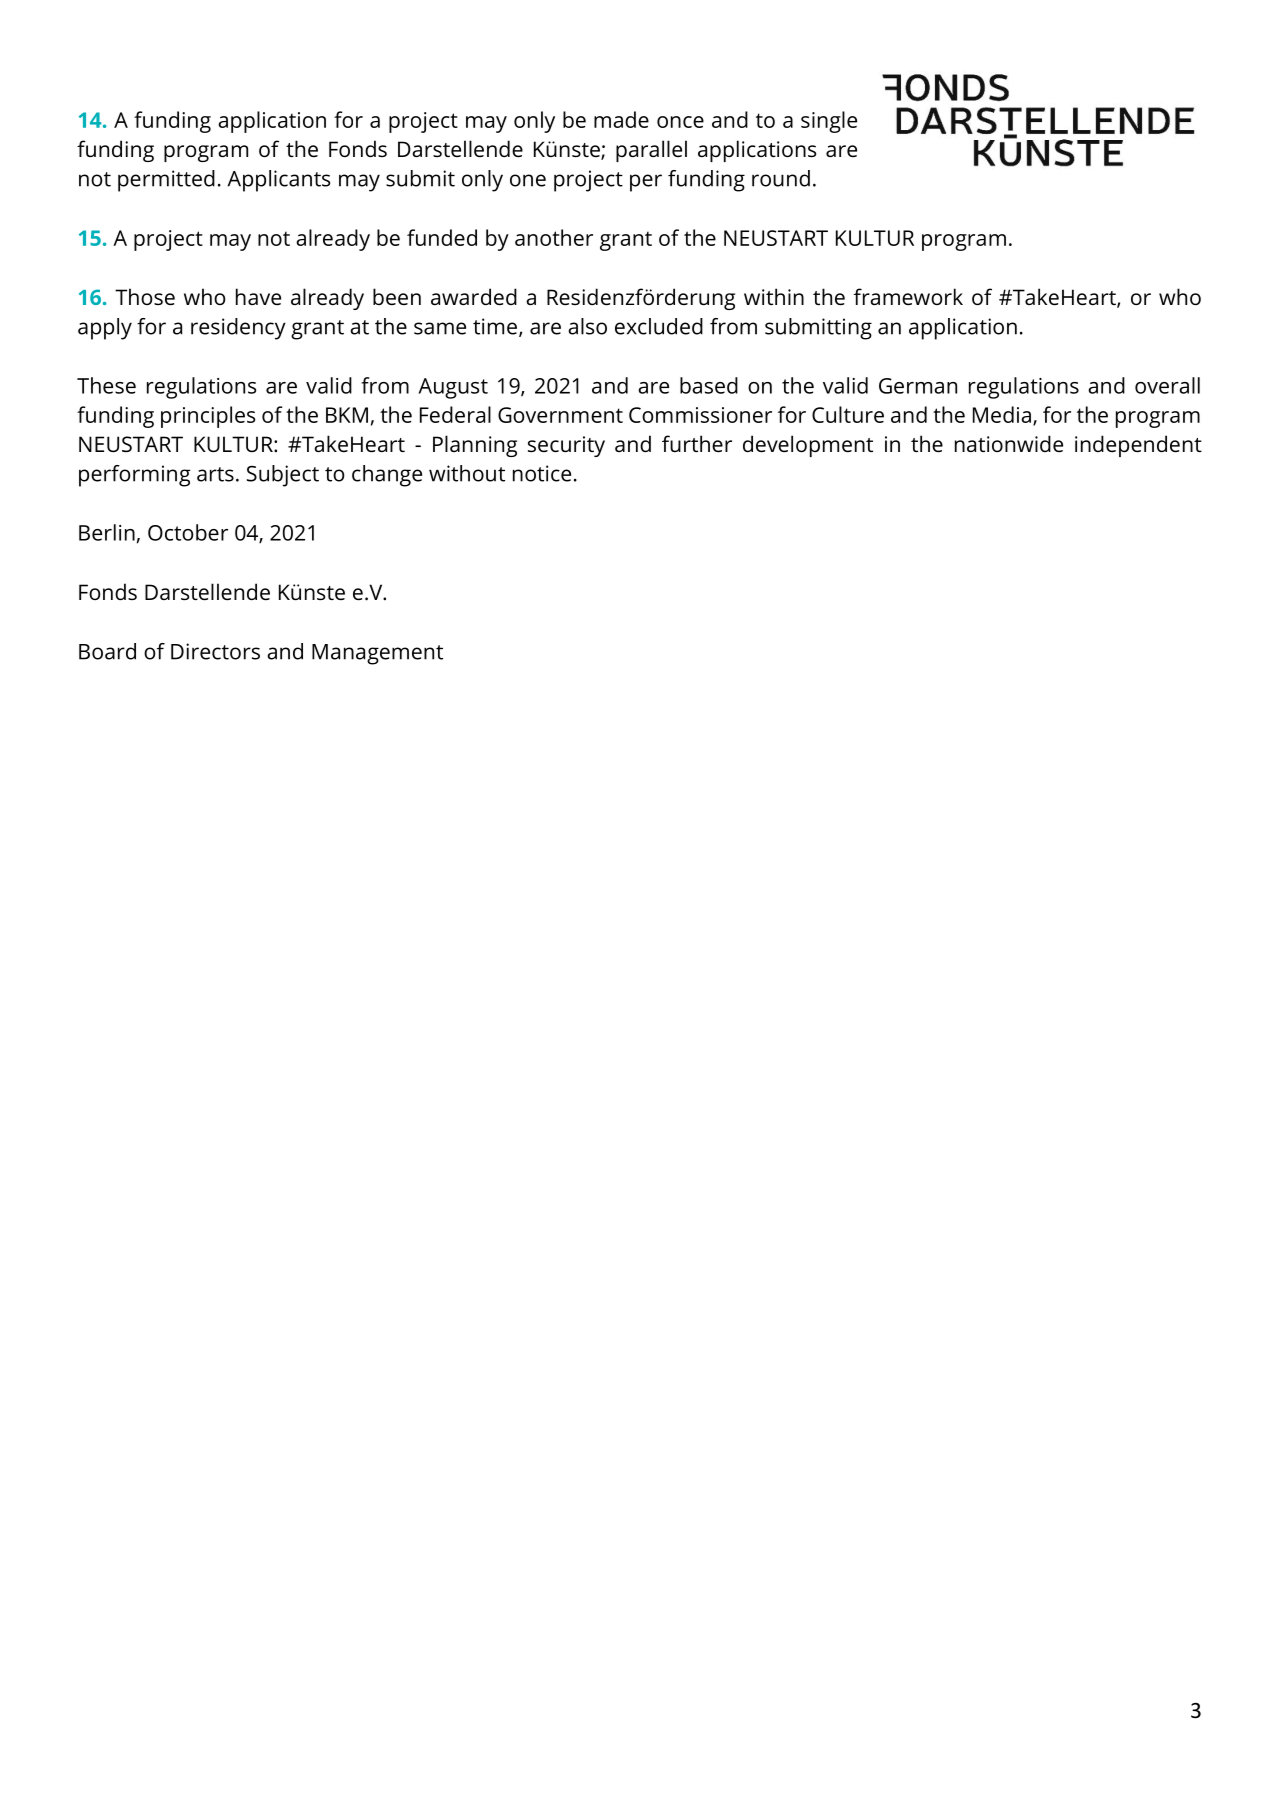 Image resolution: width=1279 pixels, height=1808 pixels. I want to click on Management, so click(377, 654).
